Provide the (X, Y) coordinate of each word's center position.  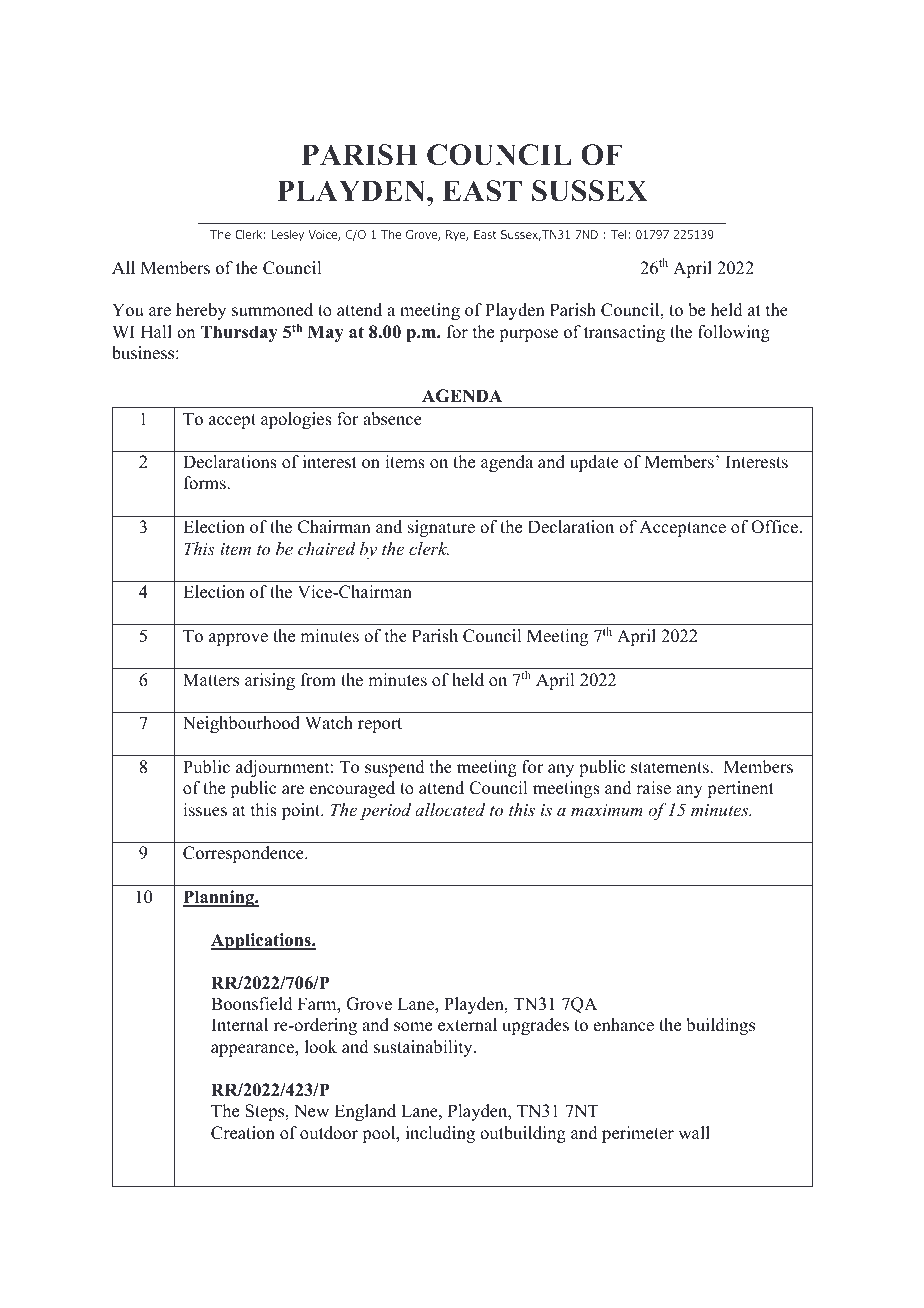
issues (205, 810)
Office (776, 527)
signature (441, 528)
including (440, 1134)
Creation (243, 1133)
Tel (619, 234)
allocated (450, 809)
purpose (528, 335)
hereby (201, 311)
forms (206, 483)
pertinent (740, 789)
